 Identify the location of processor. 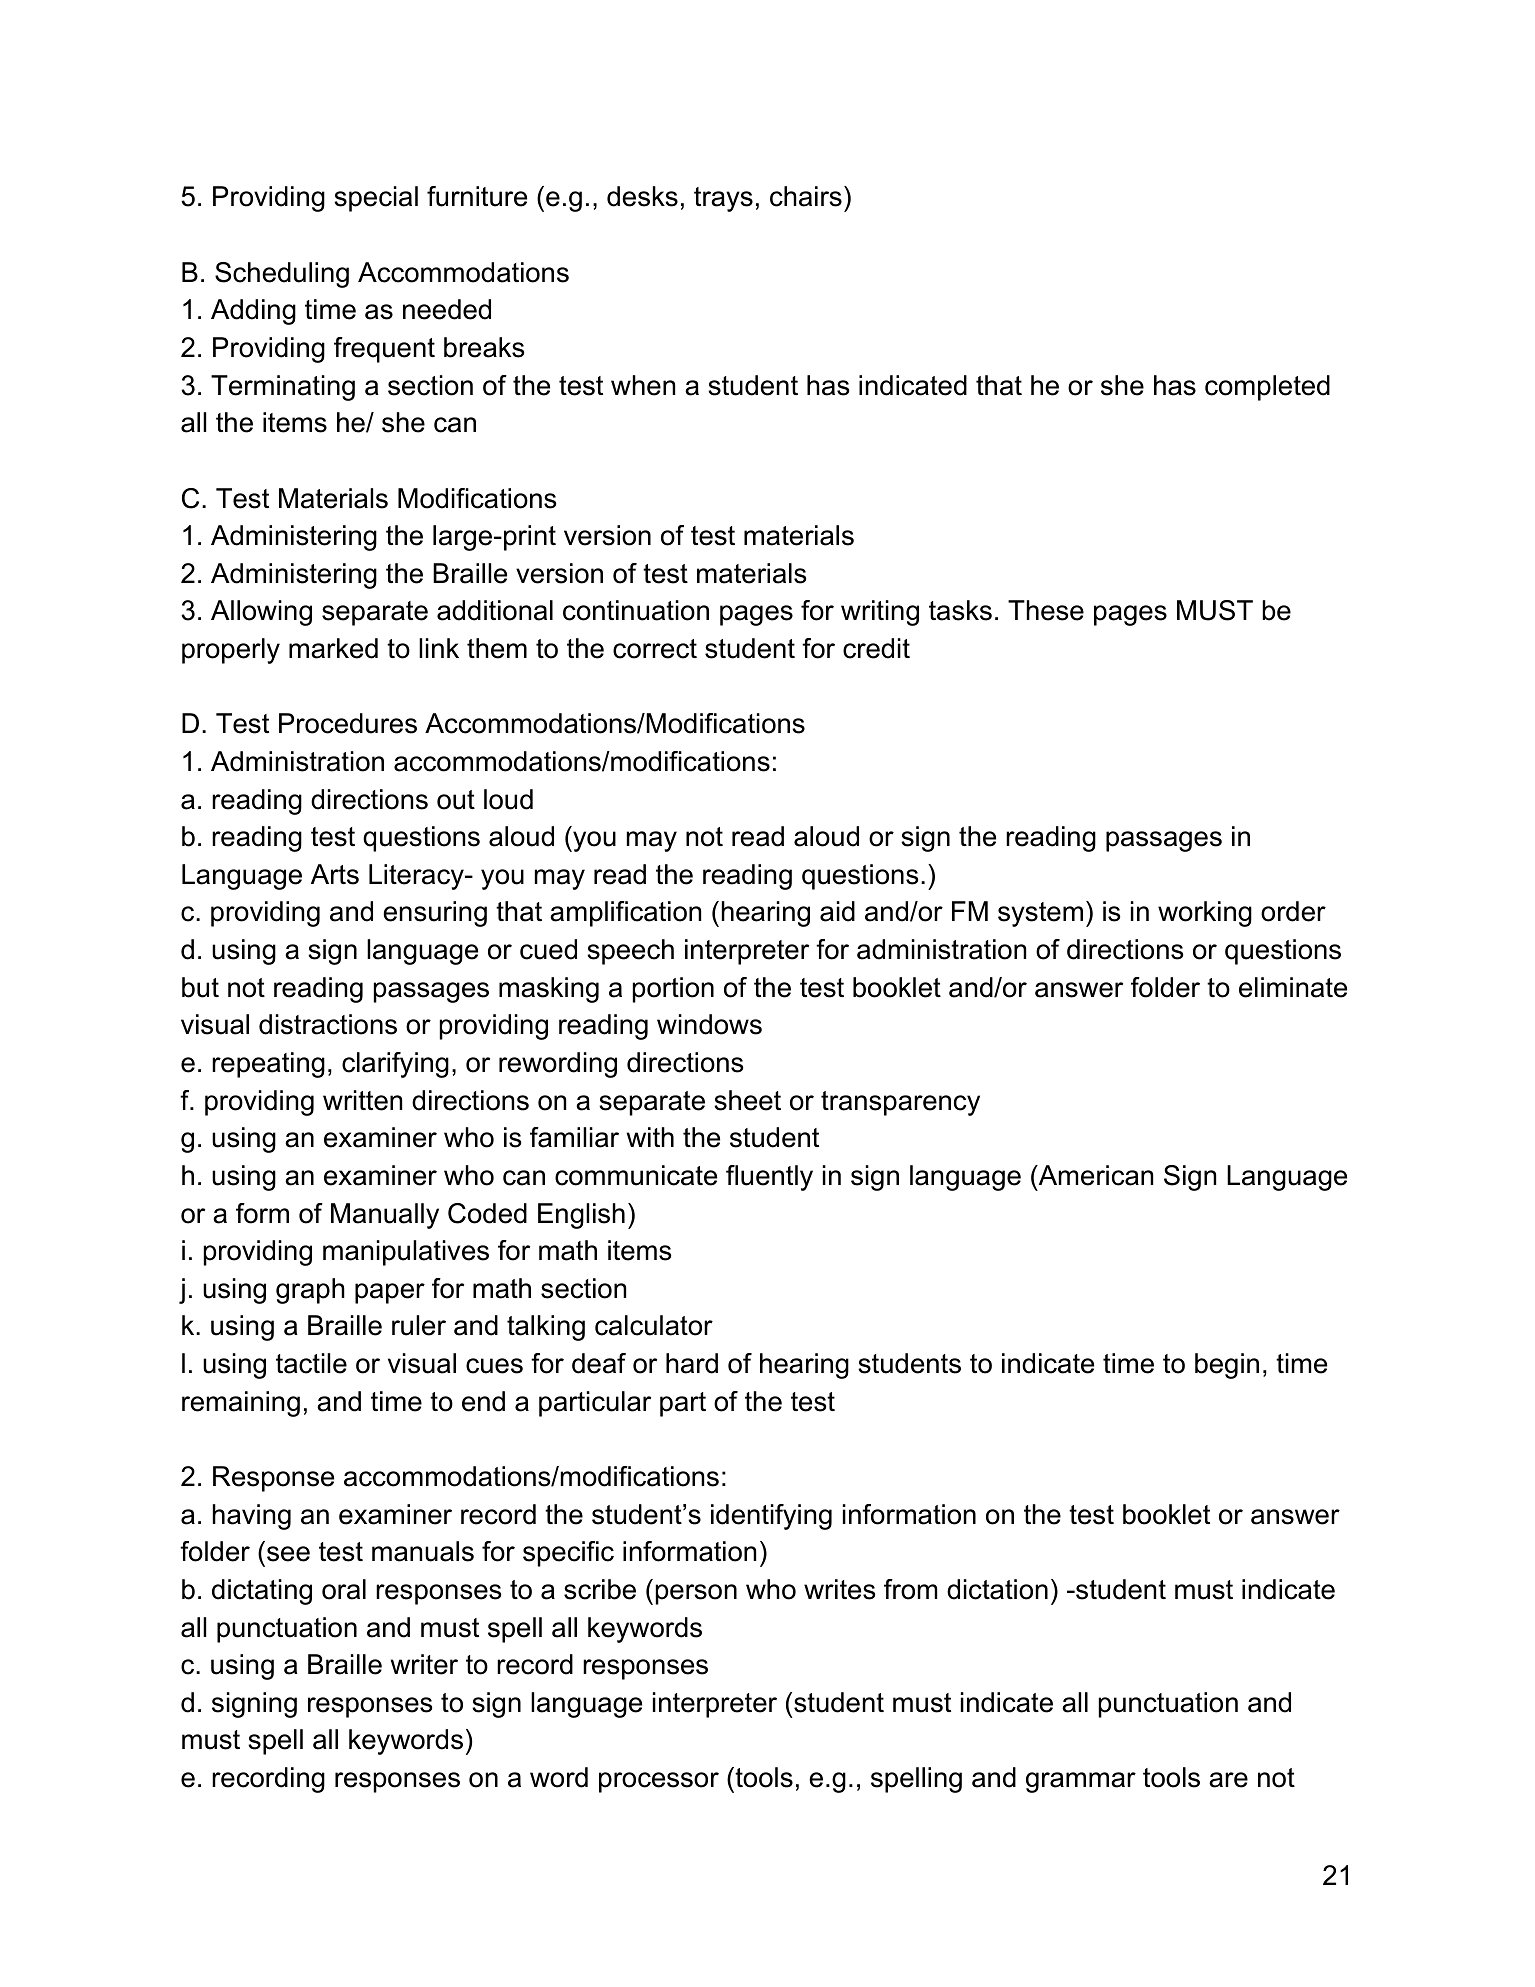
(659, 1782).
